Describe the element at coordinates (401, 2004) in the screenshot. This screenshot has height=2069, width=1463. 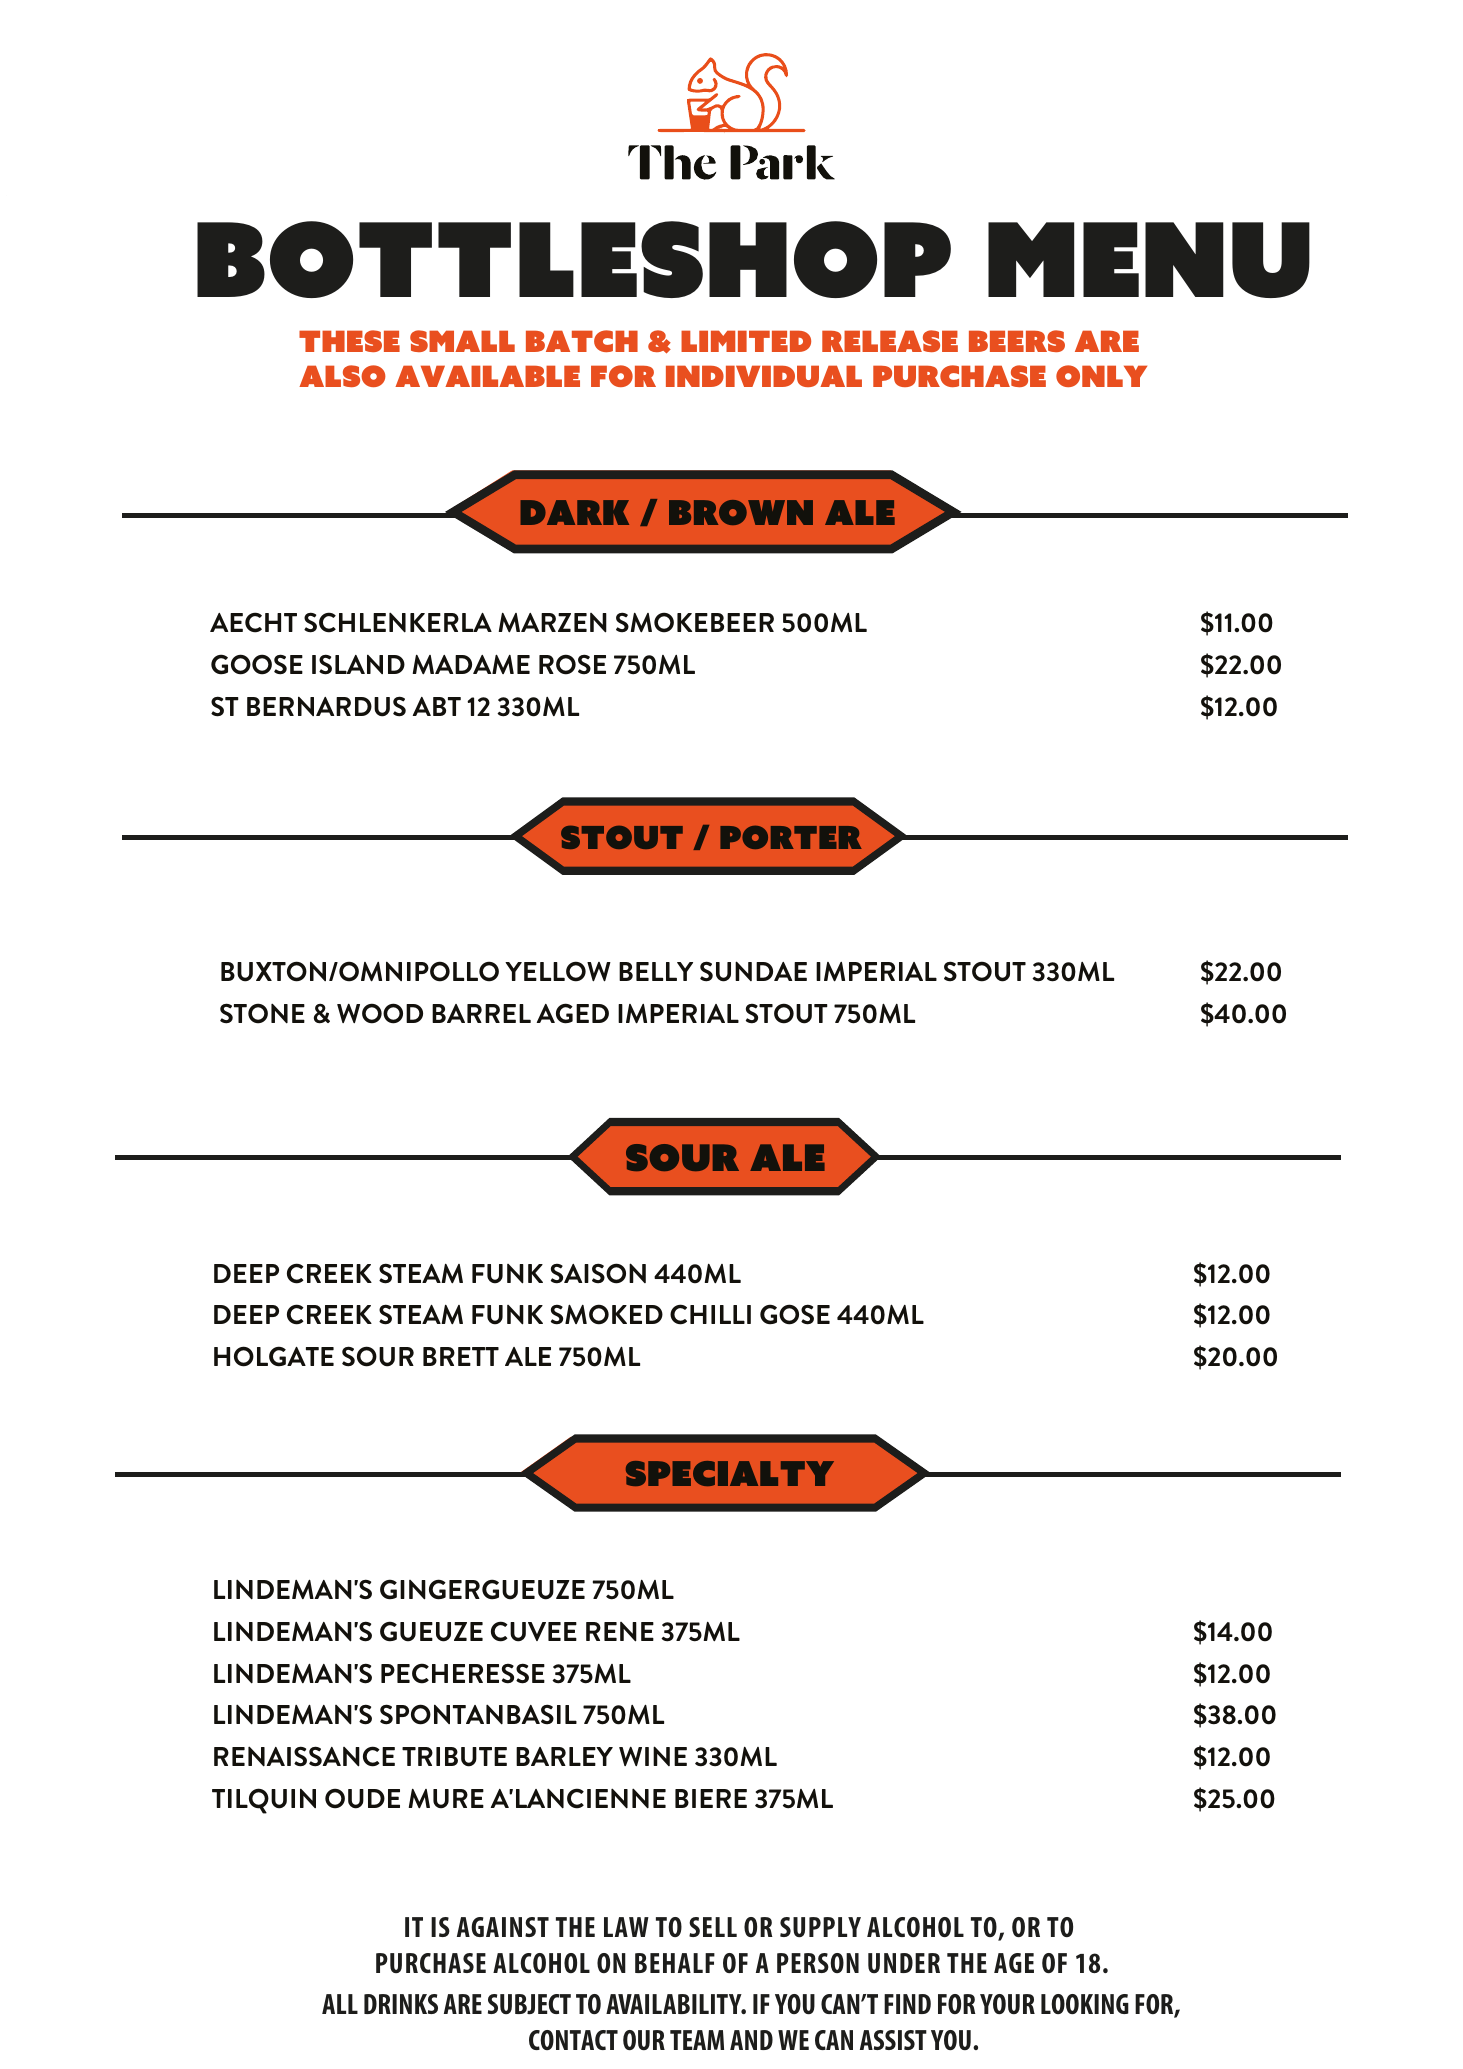
I see `DRINKS` at that location.
